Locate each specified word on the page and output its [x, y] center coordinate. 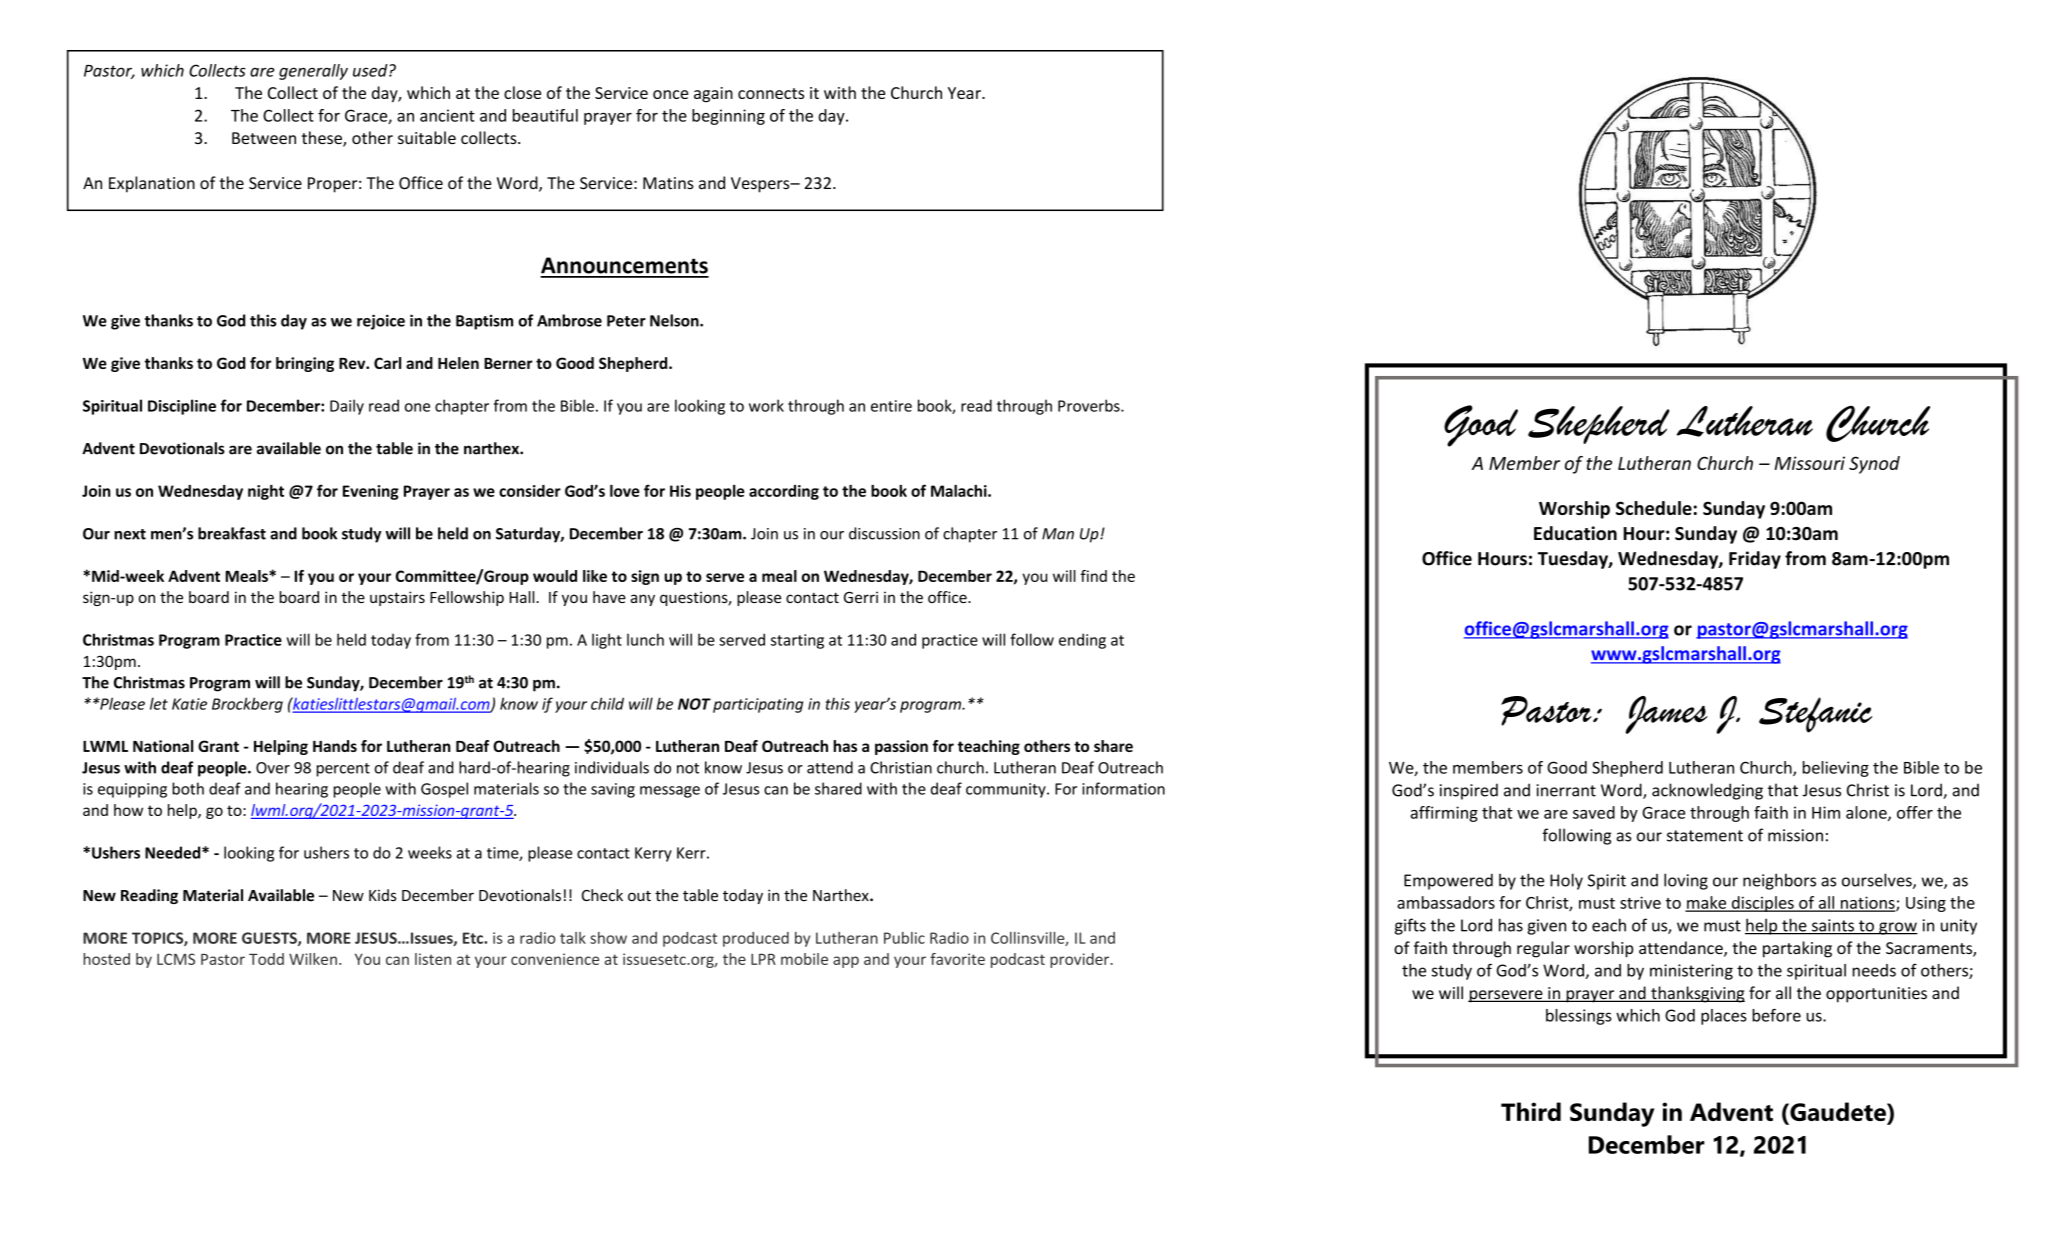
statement [1705, 836]
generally [313, 72]
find [1093, 576]
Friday [1755, 560]
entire [891, 406]
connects [771, 93]
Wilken [313, 959]
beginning [728, 117]
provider [1081, 960]
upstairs [397, 598]
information [1123, 788]
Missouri [1809, 463]
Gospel [444, 790]
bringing [305, 364]
